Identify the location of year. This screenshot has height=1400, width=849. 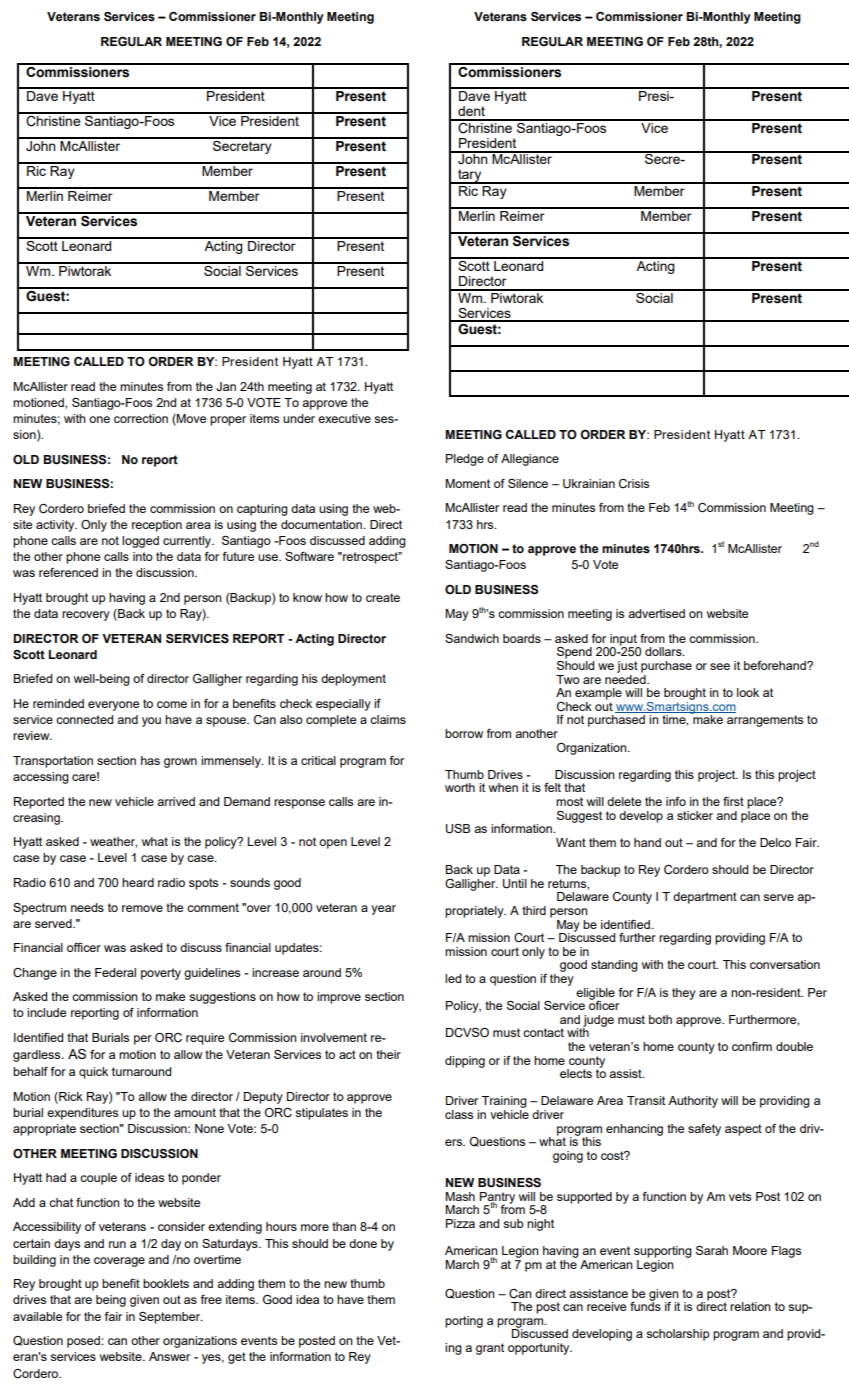
(383, 910).
